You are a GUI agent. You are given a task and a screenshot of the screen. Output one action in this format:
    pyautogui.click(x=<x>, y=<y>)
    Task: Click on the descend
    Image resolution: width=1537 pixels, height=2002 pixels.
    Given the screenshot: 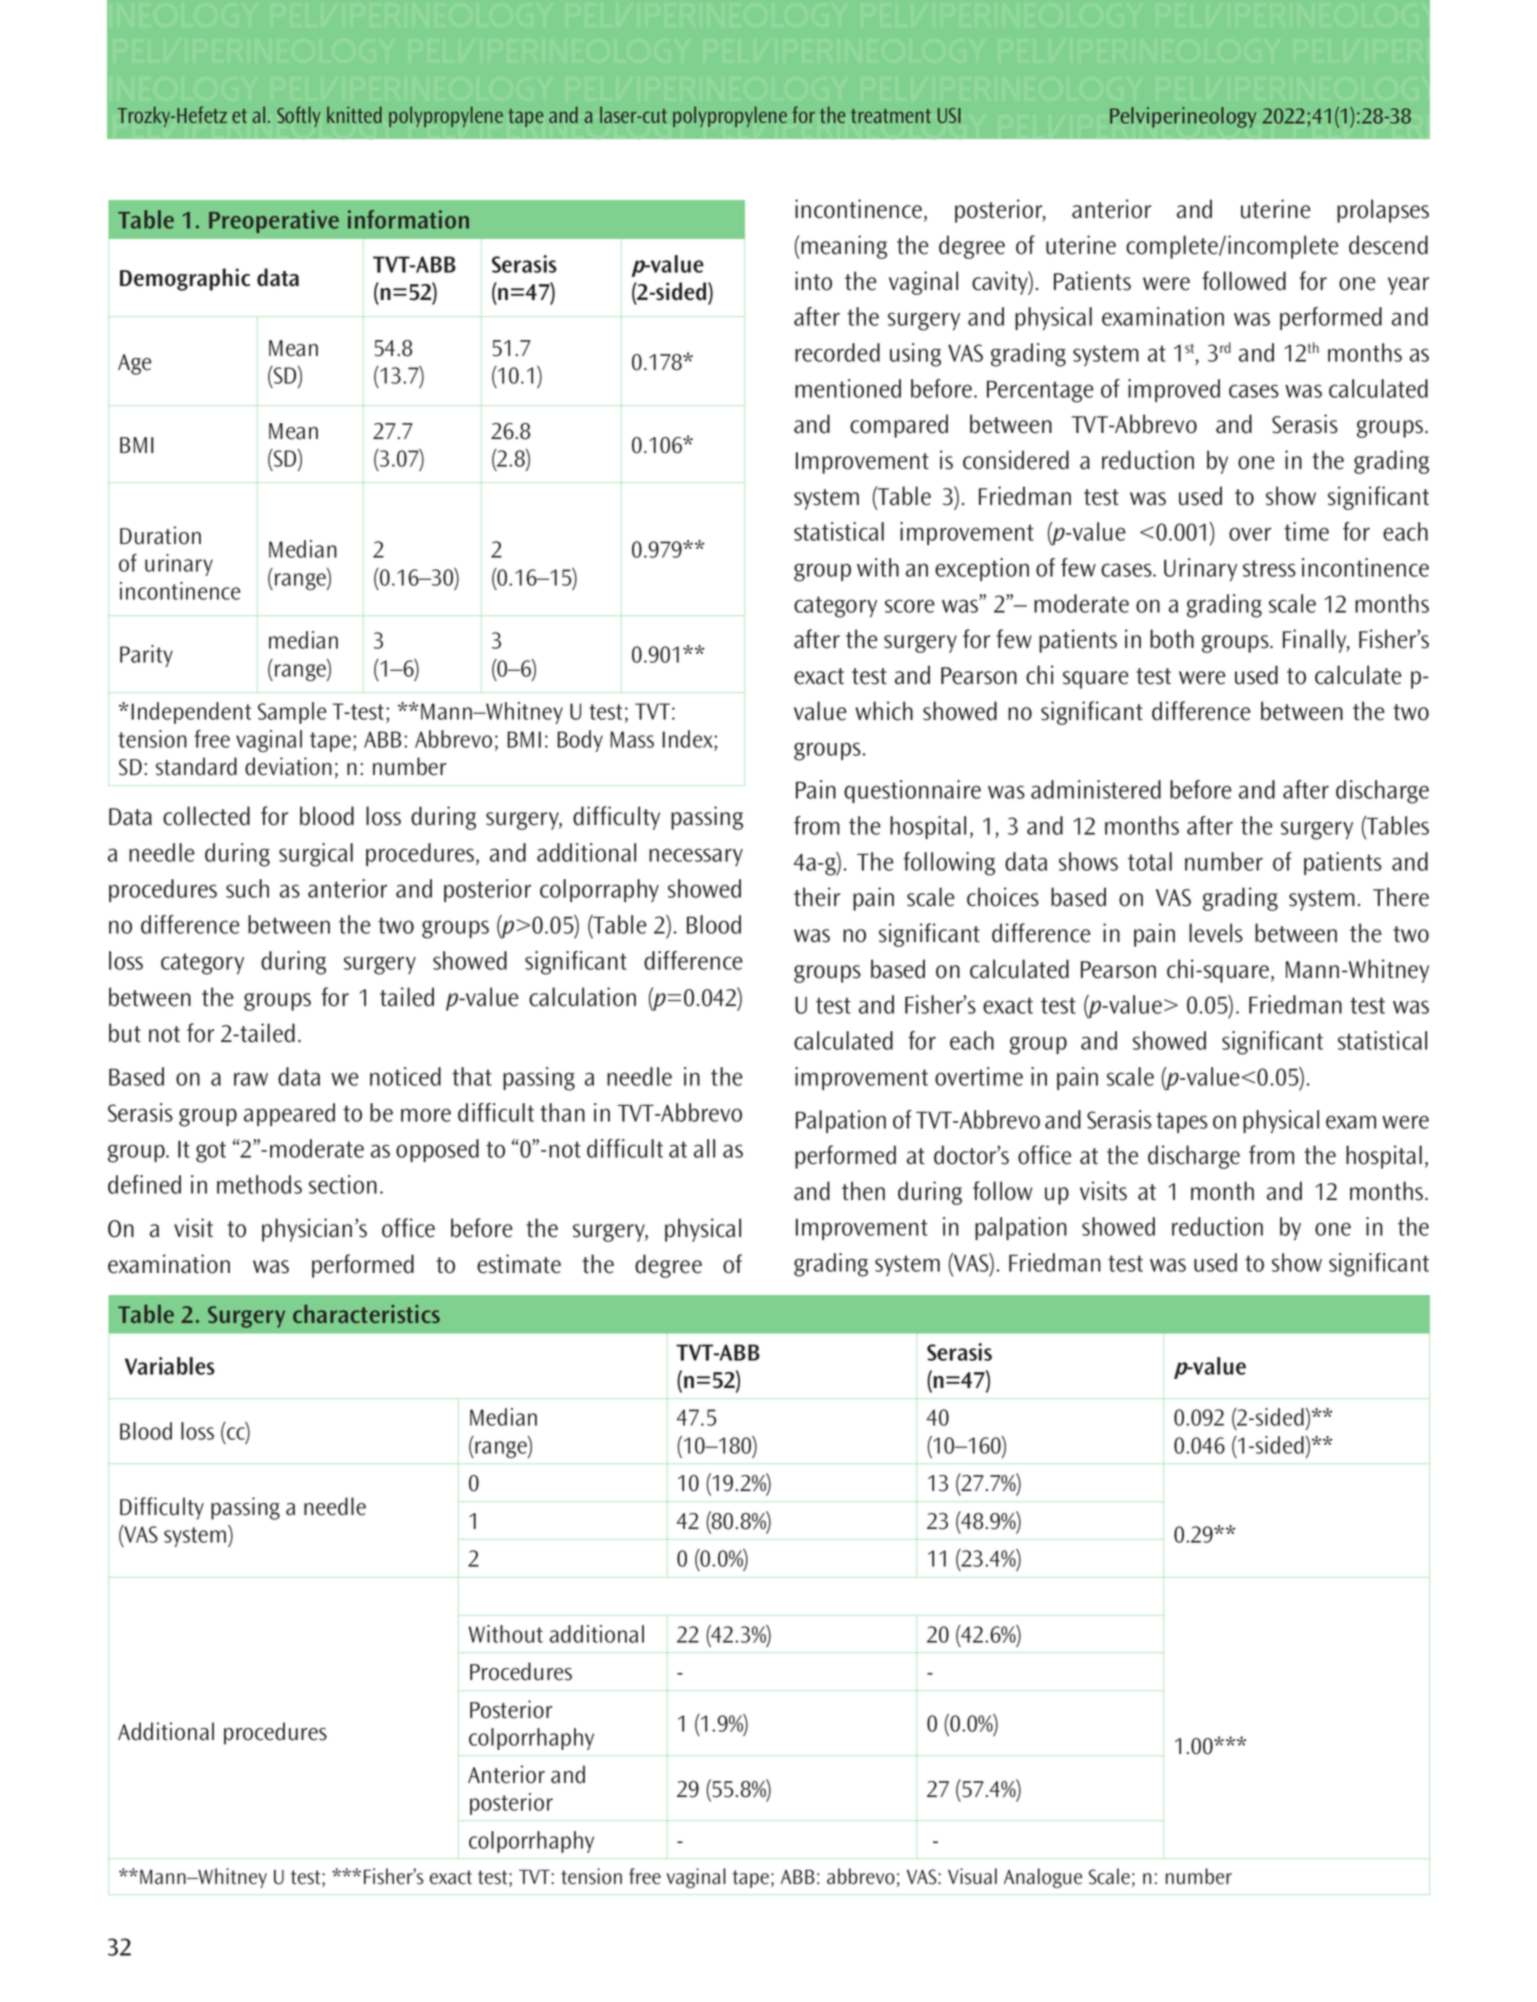 What is the action you would take?
    pyautogui.click(x=1388, y=245)
